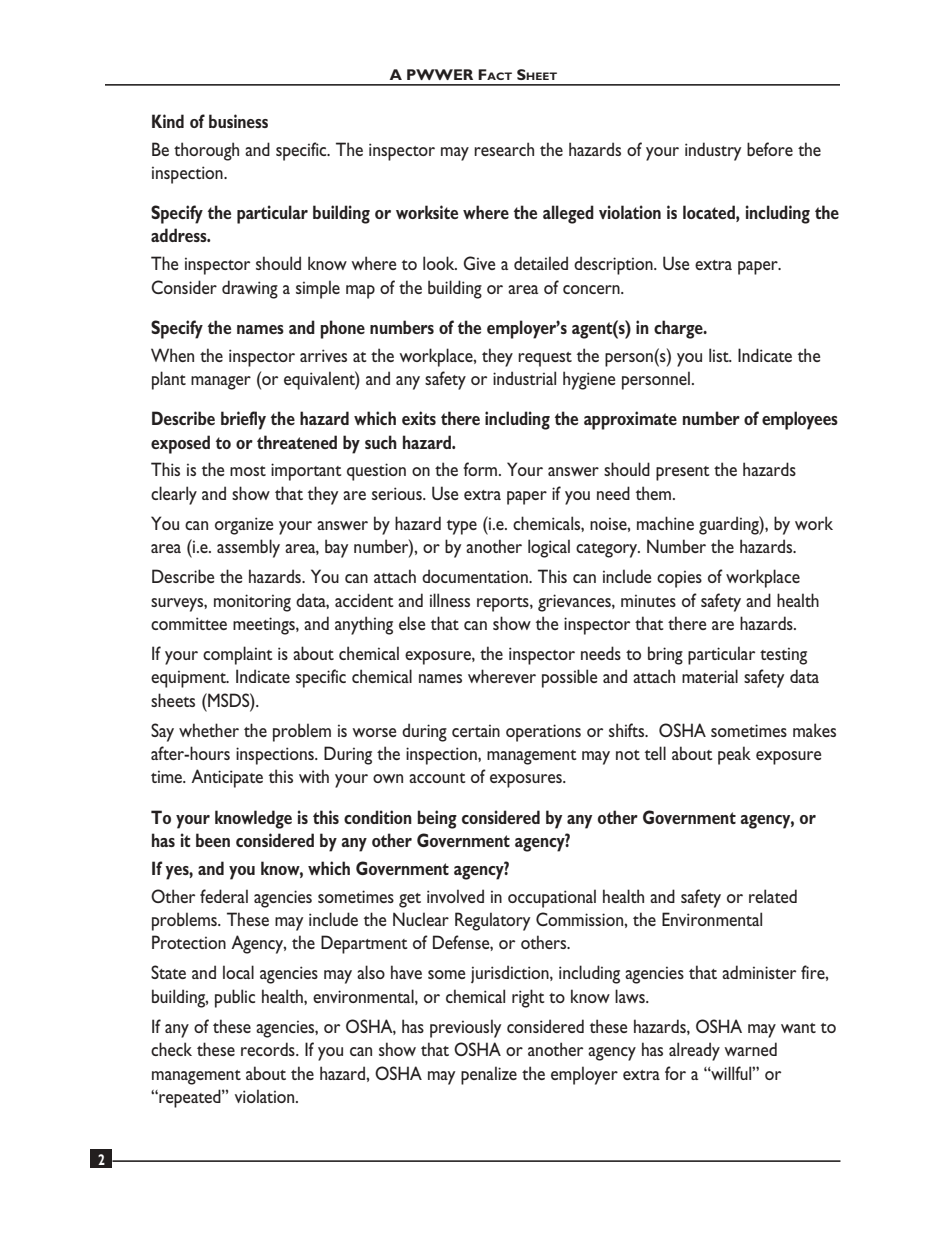  What do you see at coordinates (252, 603) in the screenshot?
I see `monitoring` at bounding box center [252, 603].
